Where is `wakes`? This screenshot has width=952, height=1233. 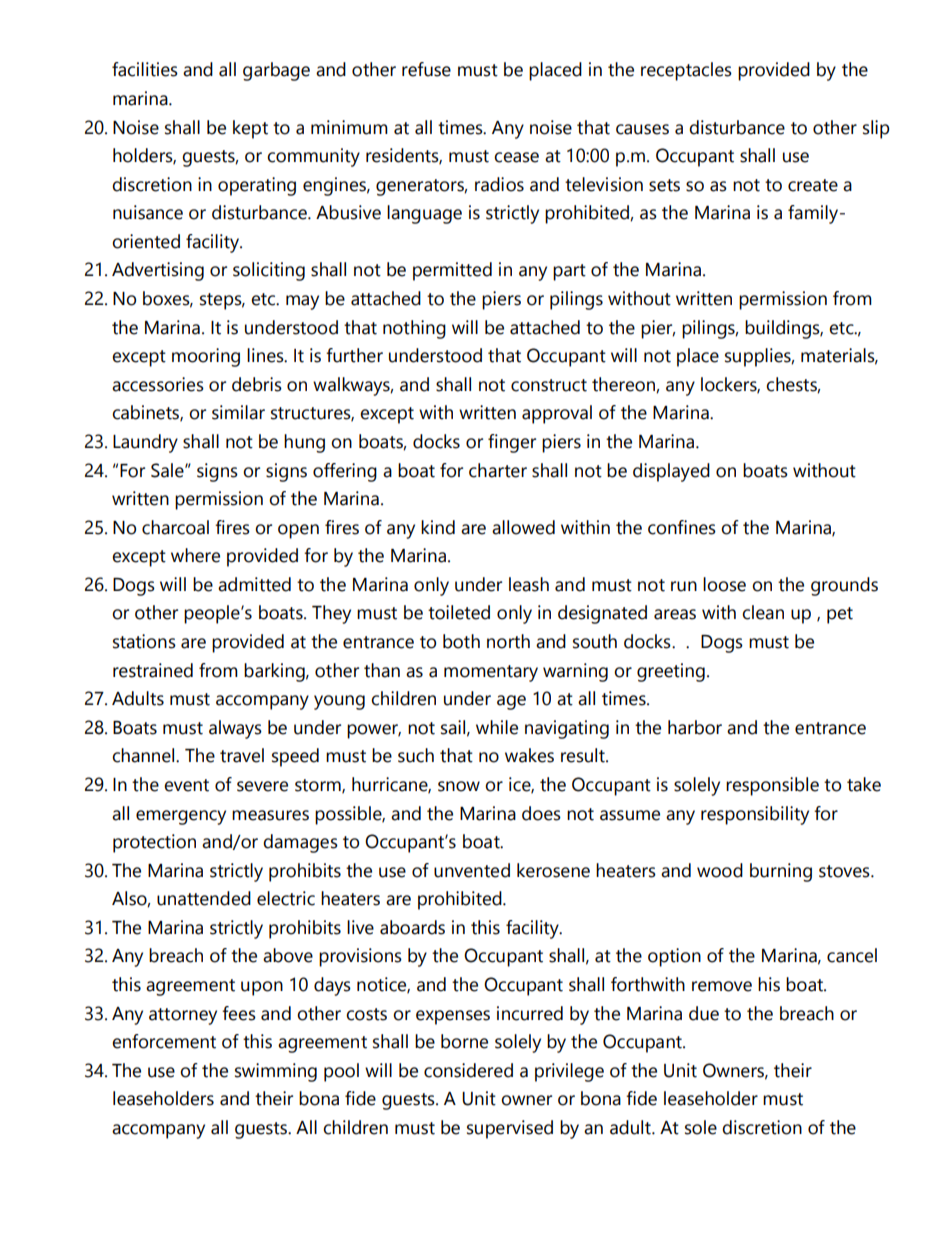 wakes is located at coordinates (529, 755).
